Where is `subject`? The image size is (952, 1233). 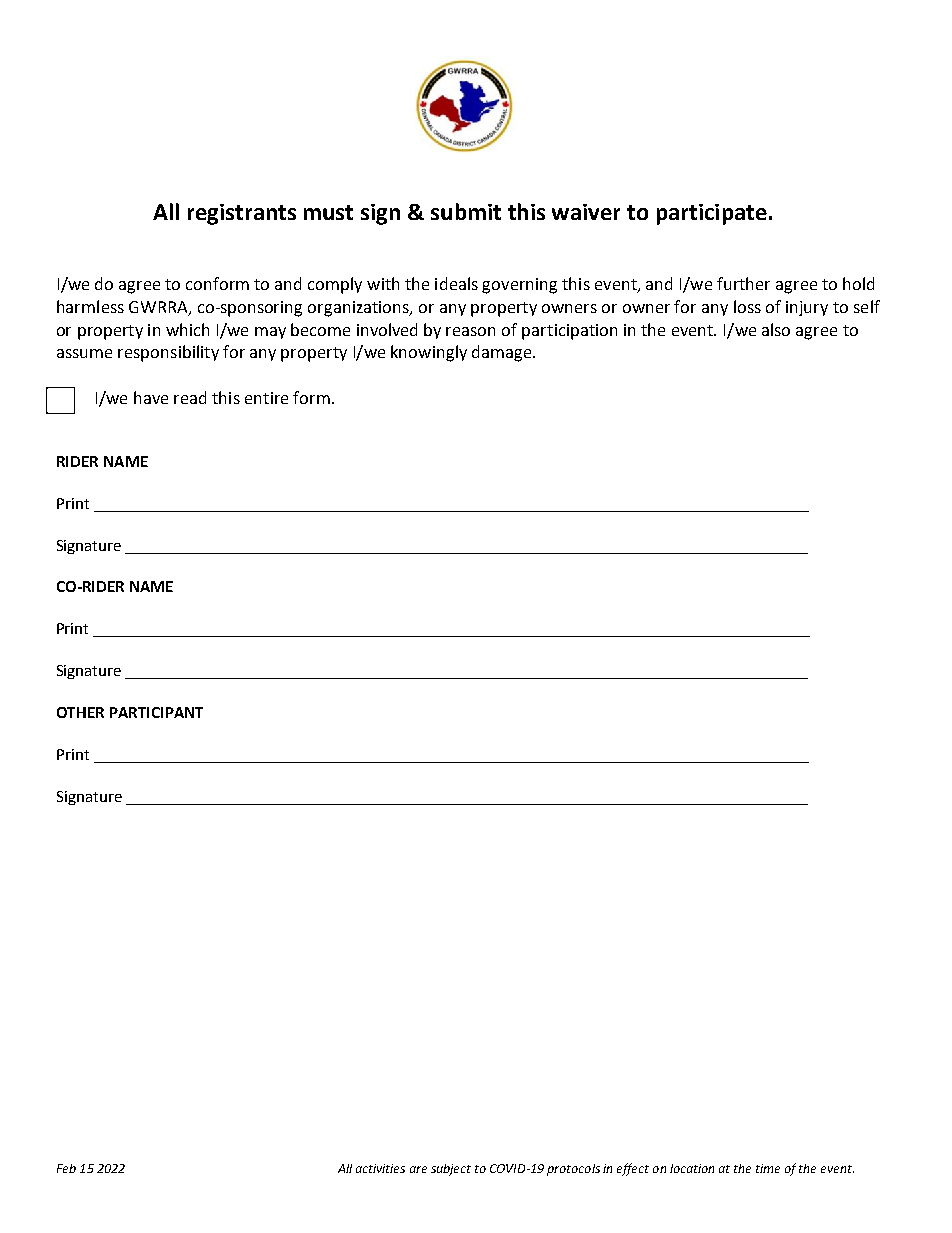 subject is located at coordinates (451, 1170).
